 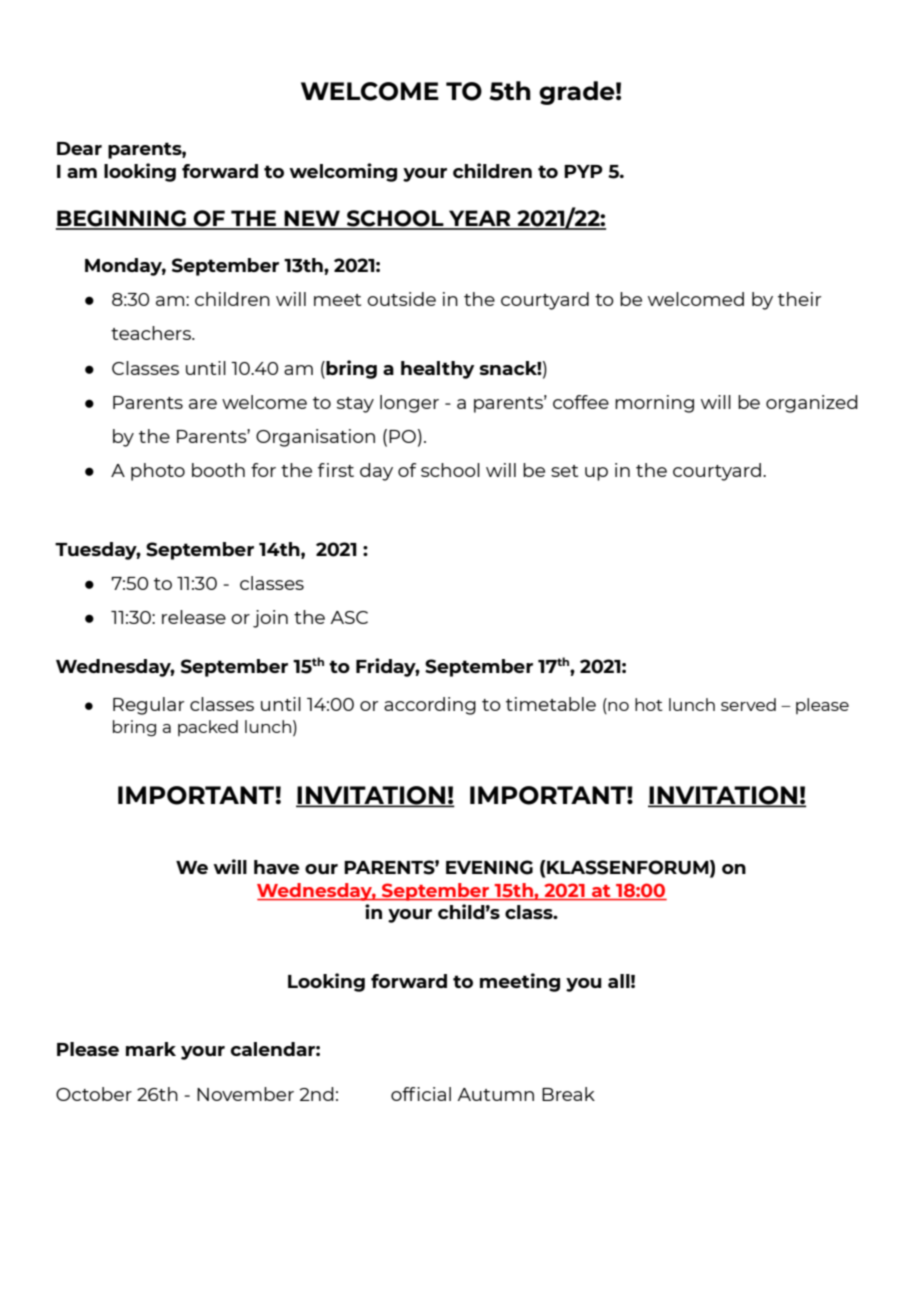 I want to click on official, so click(x=421, y=1094).
